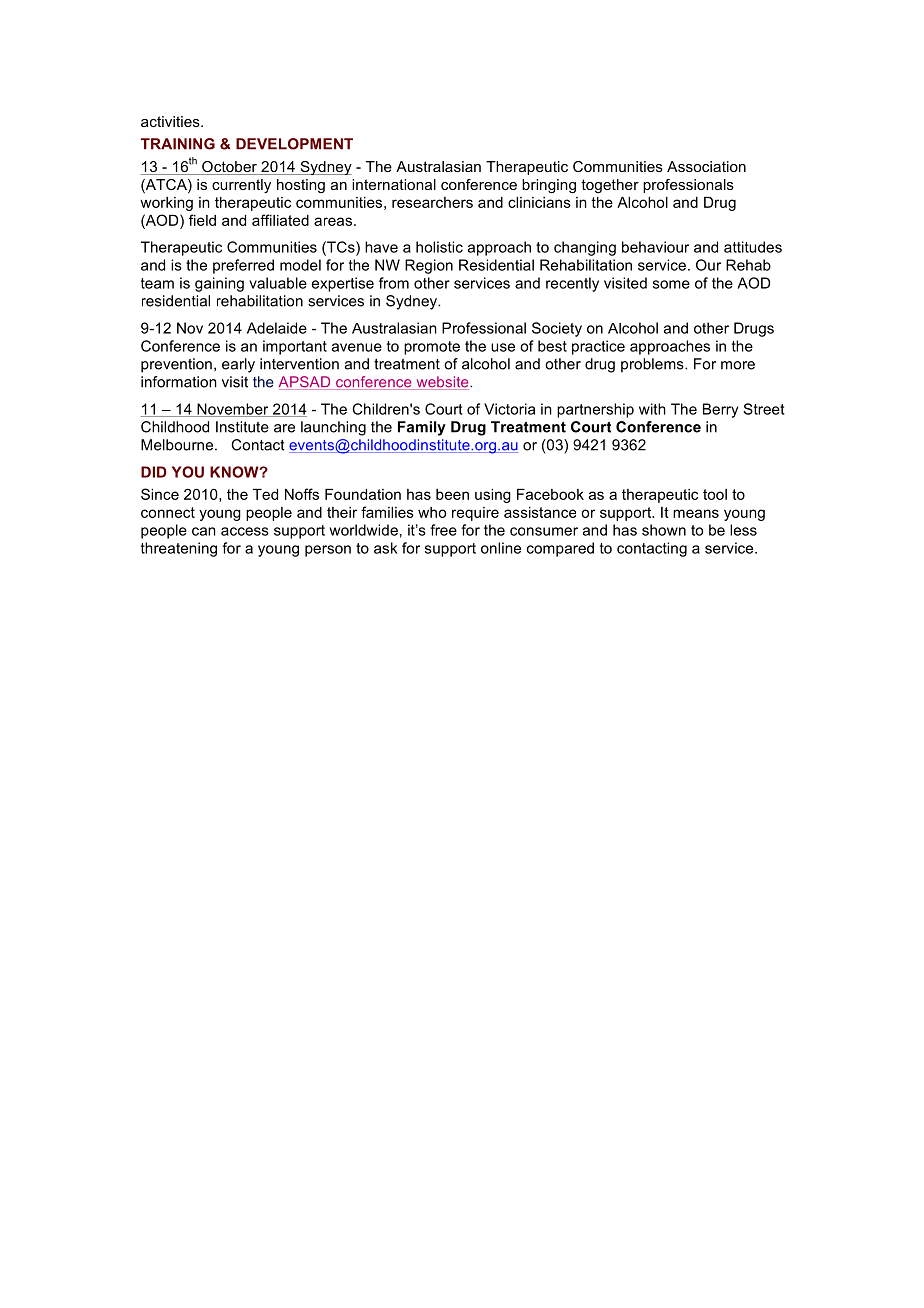 This page has width=924, height=1308. What do you see at coordinates (245, 531) in the page?
I see `access` at bounding box center [245, 531].
